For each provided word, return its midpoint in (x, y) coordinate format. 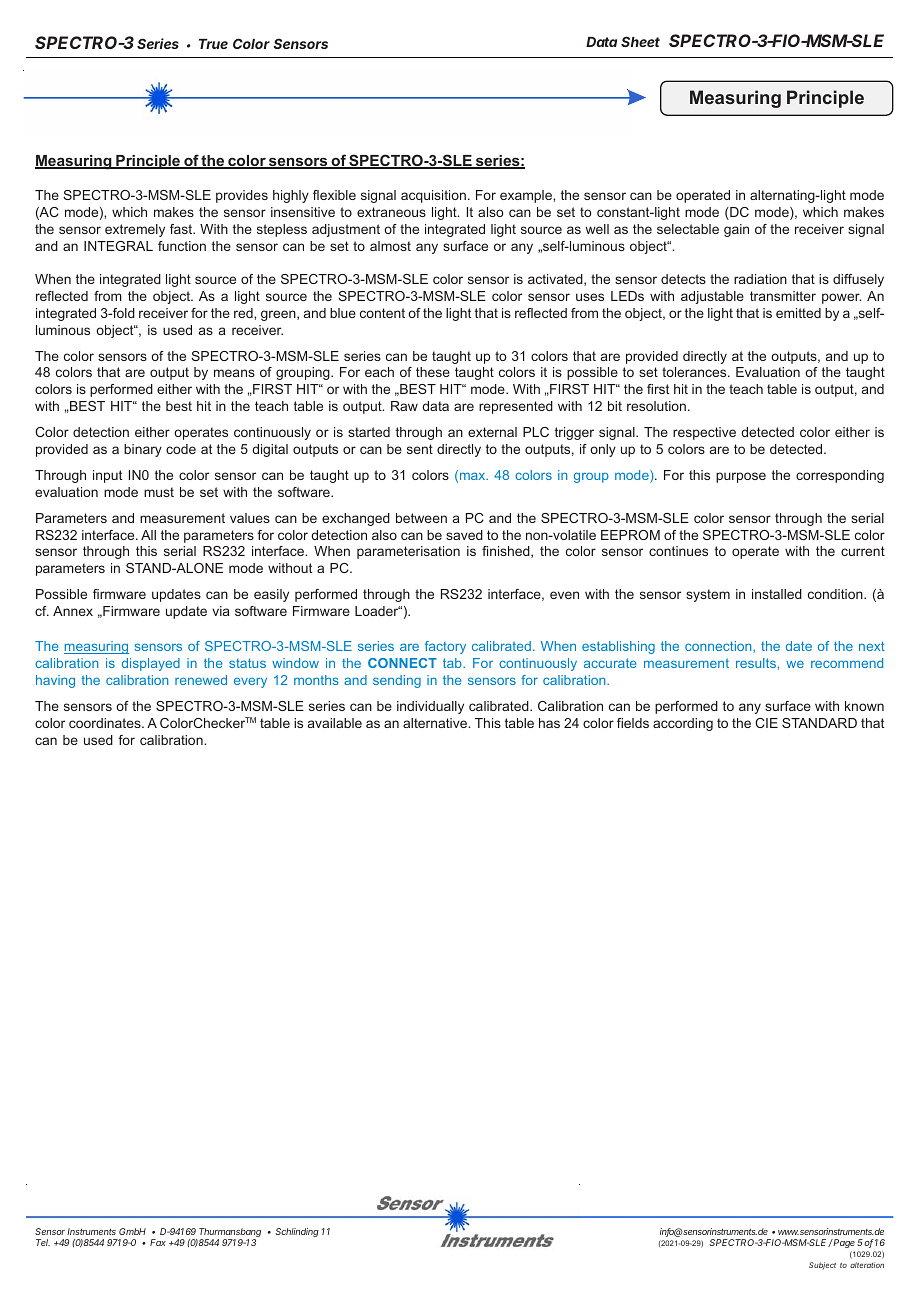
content (382, 313)
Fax (158, 1242)
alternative (436, 723)
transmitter (783, 296)
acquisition (433, 196)
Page (843, 1243)
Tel (43, 1242)
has (549, 723)
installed (777, 594)
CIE (766, 723)
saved (464, 535)
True (213, 44)
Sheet (640, 41)
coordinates (106, 723)
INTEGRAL (118, 246)
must (159, 492)
